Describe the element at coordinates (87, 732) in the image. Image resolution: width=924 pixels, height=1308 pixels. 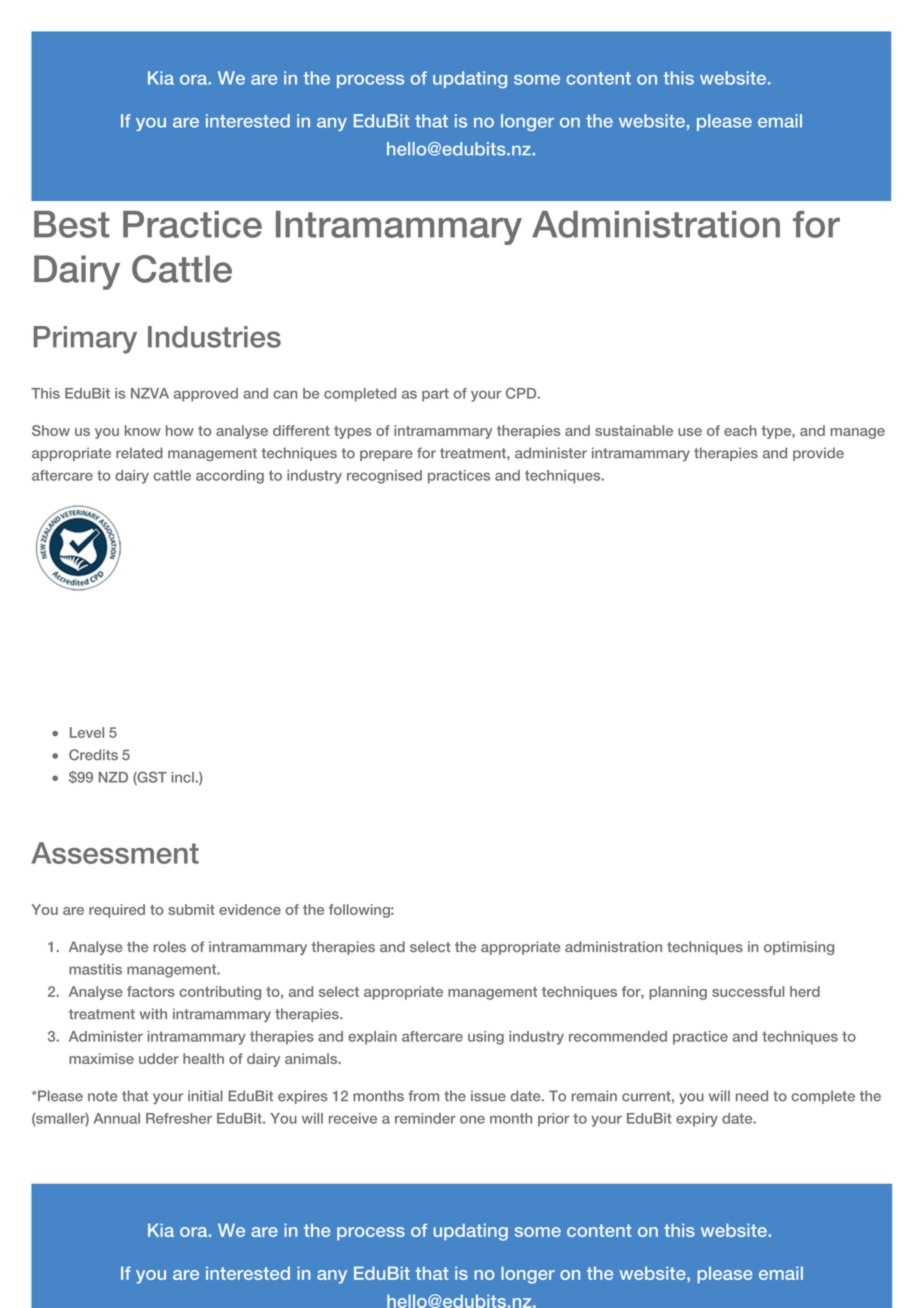
I see `Level` at that location.
